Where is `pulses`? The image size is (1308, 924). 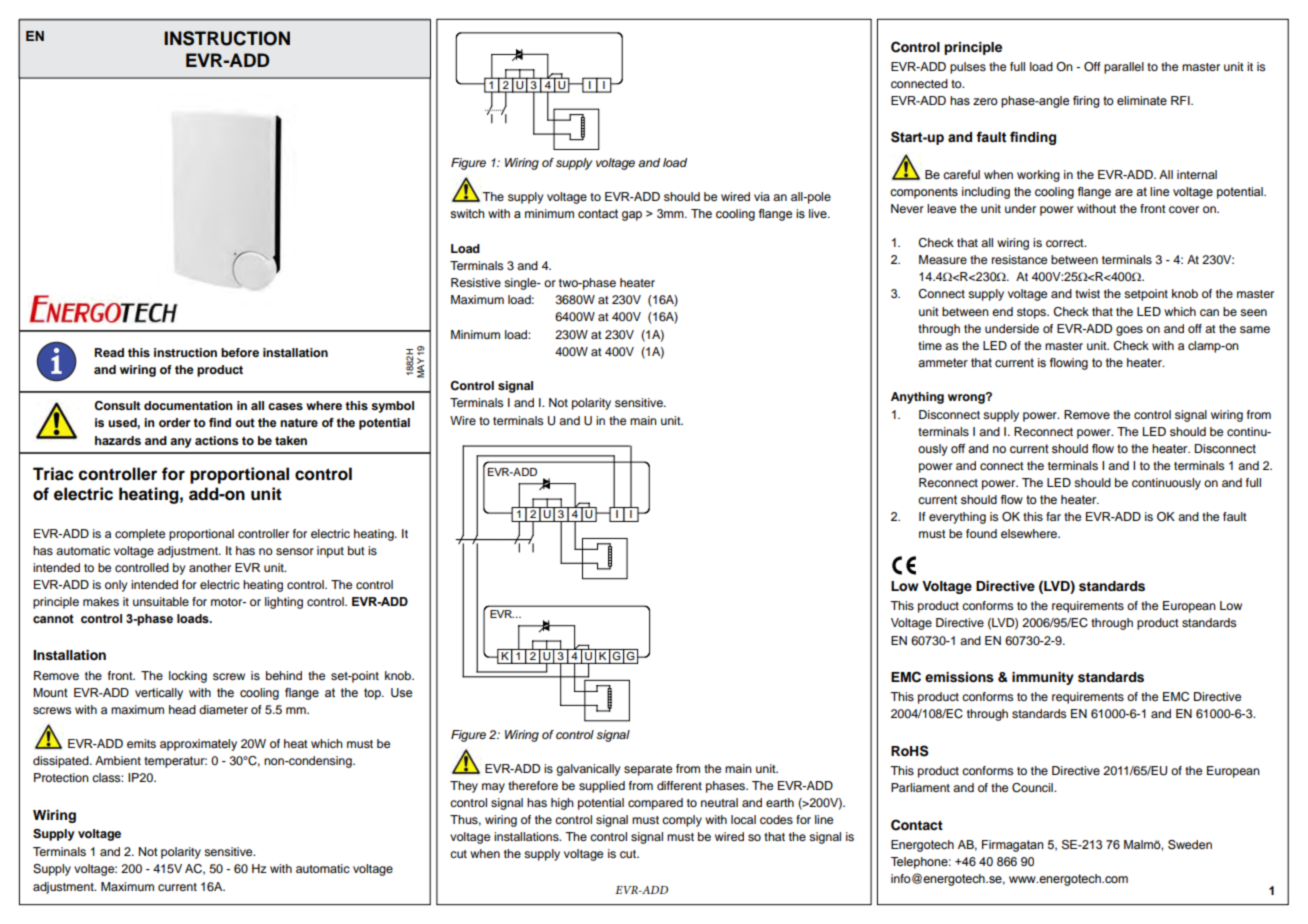 pulses is located at coordinates (968, 68).
